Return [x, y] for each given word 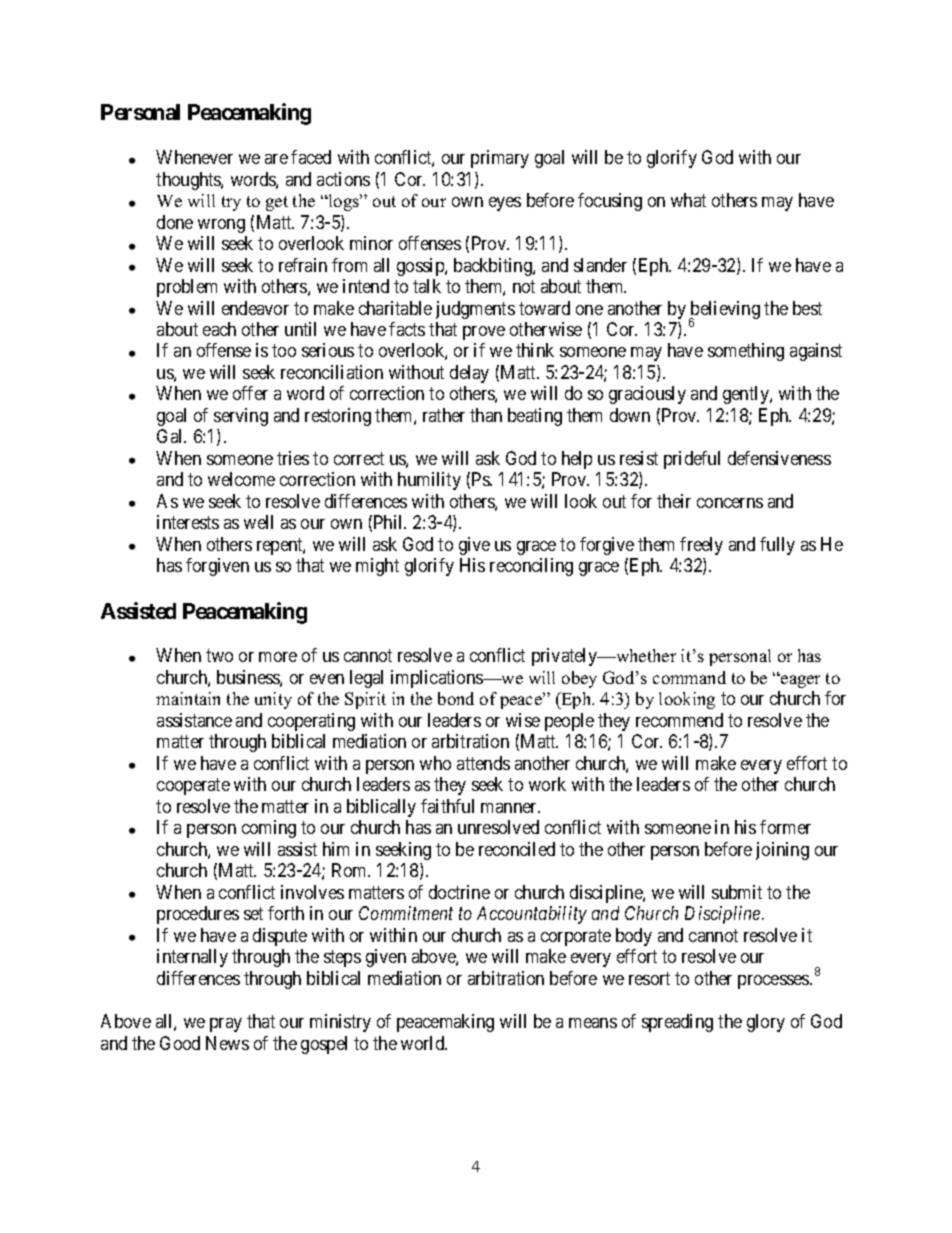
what [688, 200]
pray [226, 1025]
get [277, 203]
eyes [505, 204]
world [424, 1043]
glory [766, 1023]
